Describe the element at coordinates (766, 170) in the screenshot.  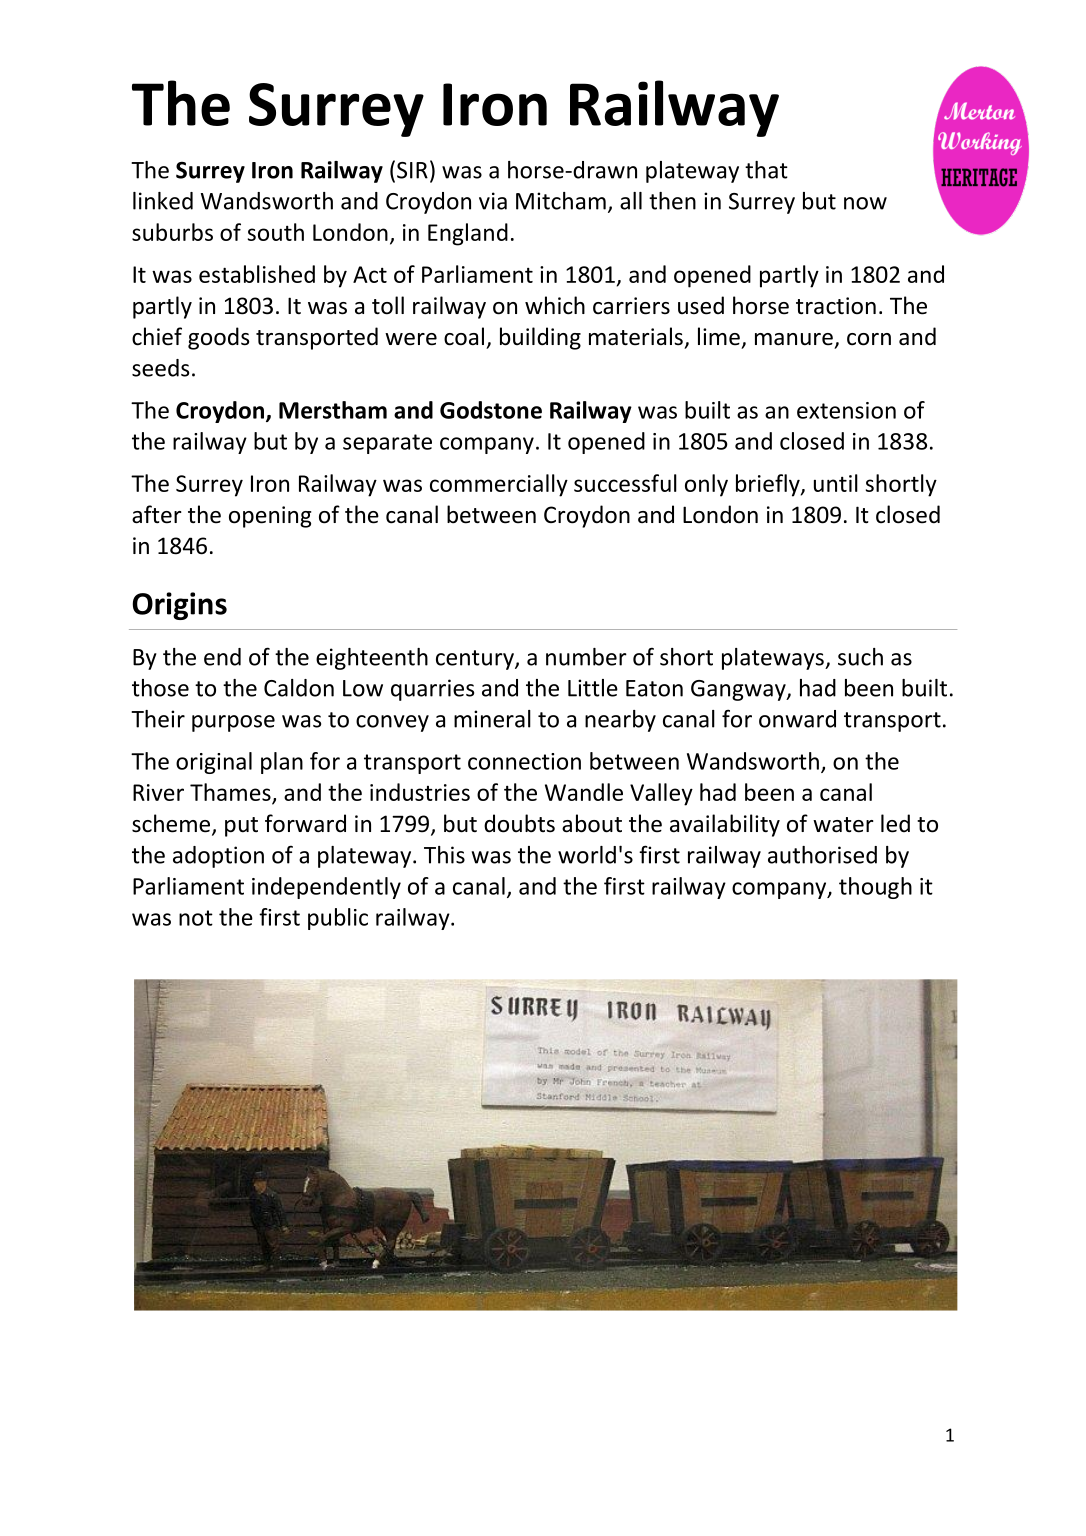
I see `that` at that location.
